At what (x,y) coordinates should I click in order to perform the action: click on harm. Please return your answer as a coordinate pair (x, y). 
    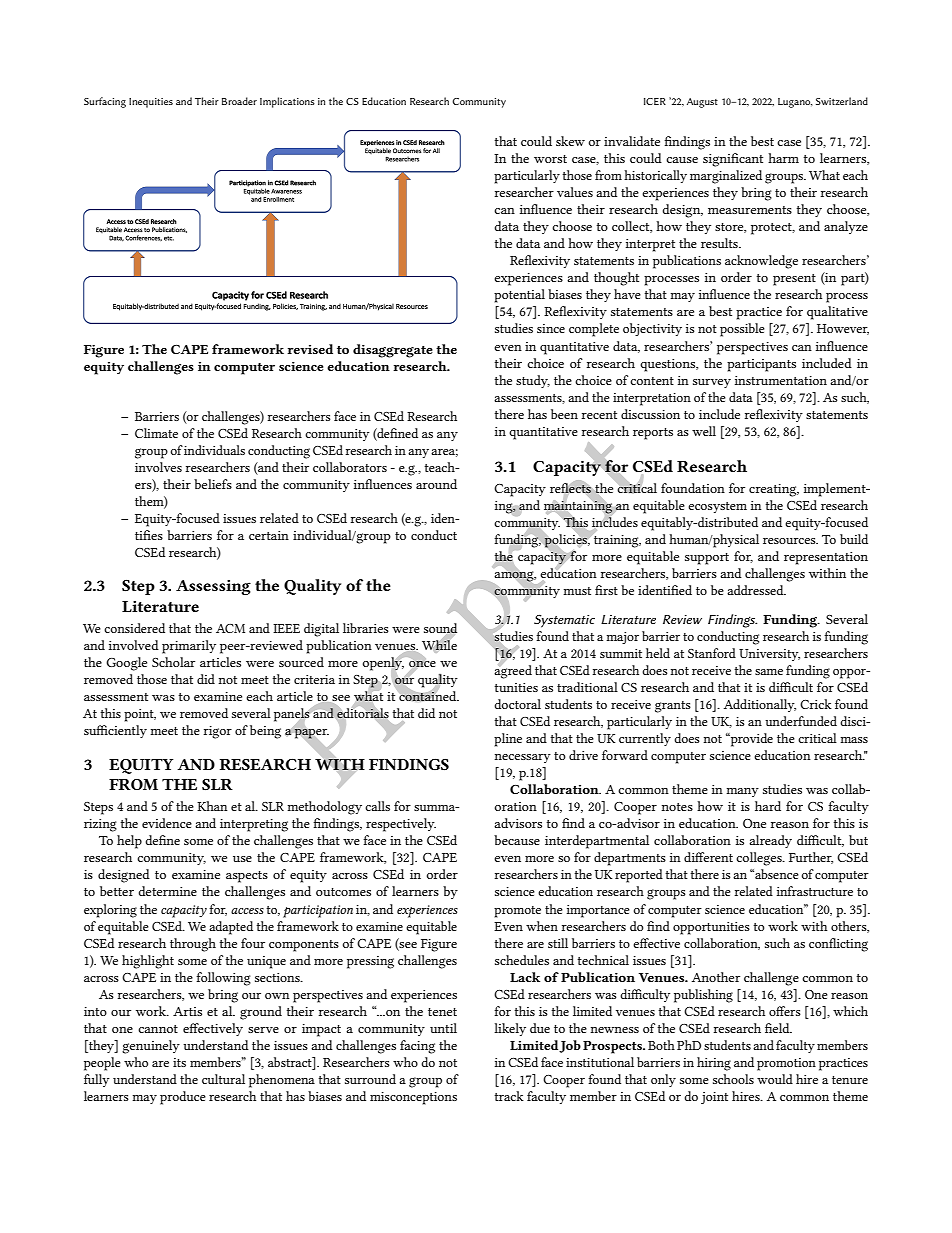
    Looking at the image, I should click on (783, 158).
